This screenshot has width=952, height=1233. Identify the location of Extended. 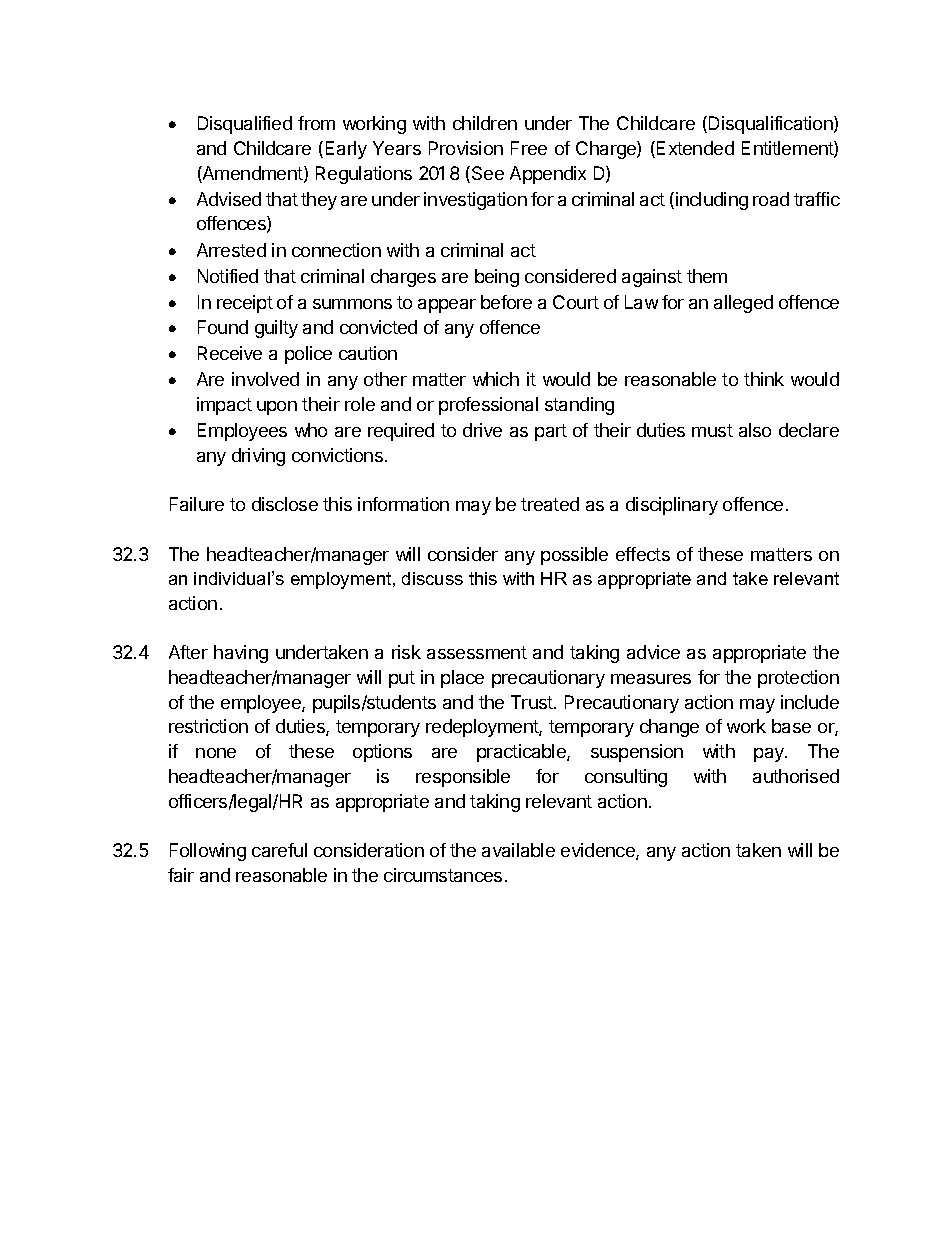
(695, 148).
